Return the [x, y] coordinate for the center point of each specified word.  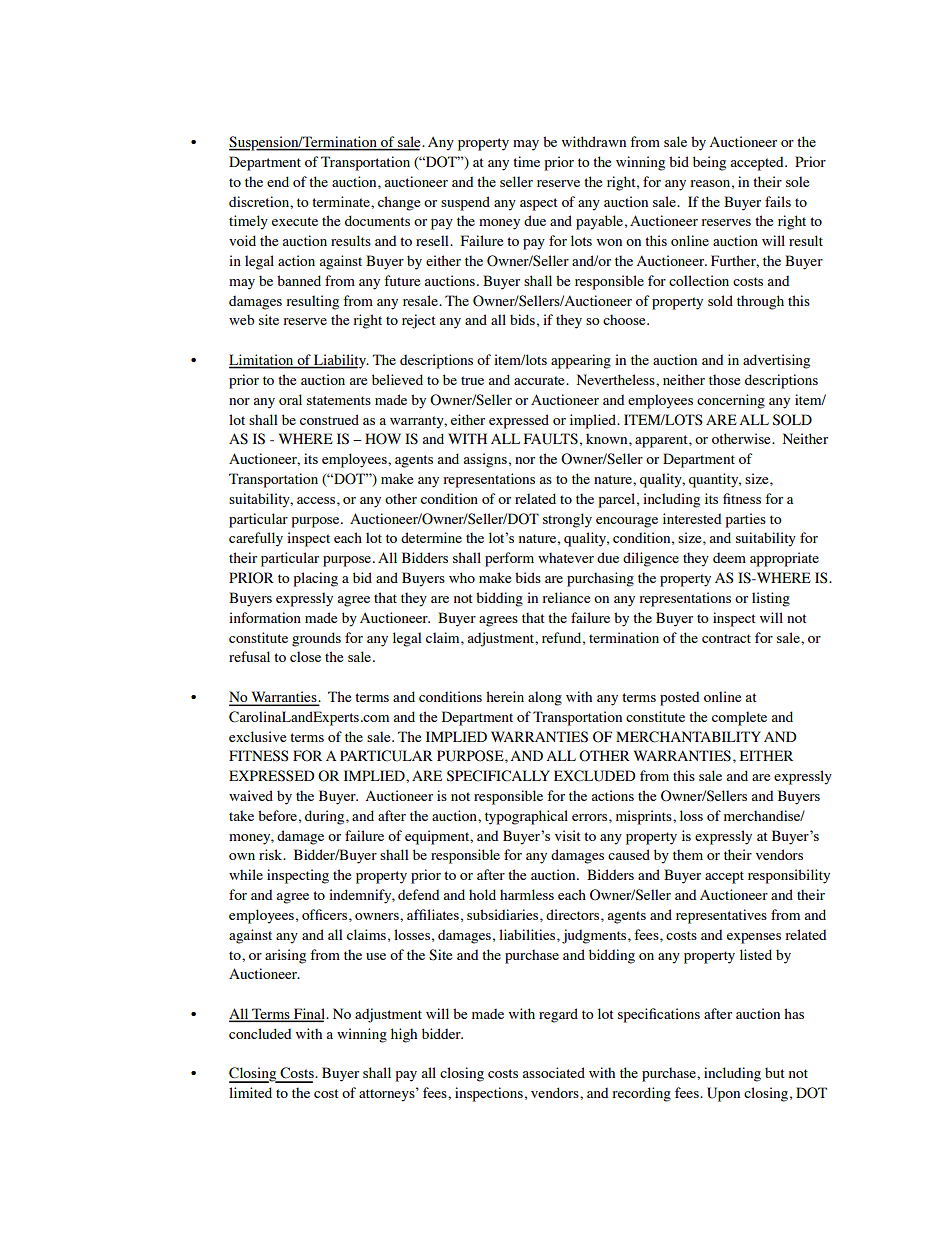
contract [726, 638]
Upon [723, 1094]
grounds [316, 639]
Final [309, 1015]
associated [554, 1072]
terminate [342, 201]
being [709, 163]
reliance [566, 597]
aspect [539, 204]
